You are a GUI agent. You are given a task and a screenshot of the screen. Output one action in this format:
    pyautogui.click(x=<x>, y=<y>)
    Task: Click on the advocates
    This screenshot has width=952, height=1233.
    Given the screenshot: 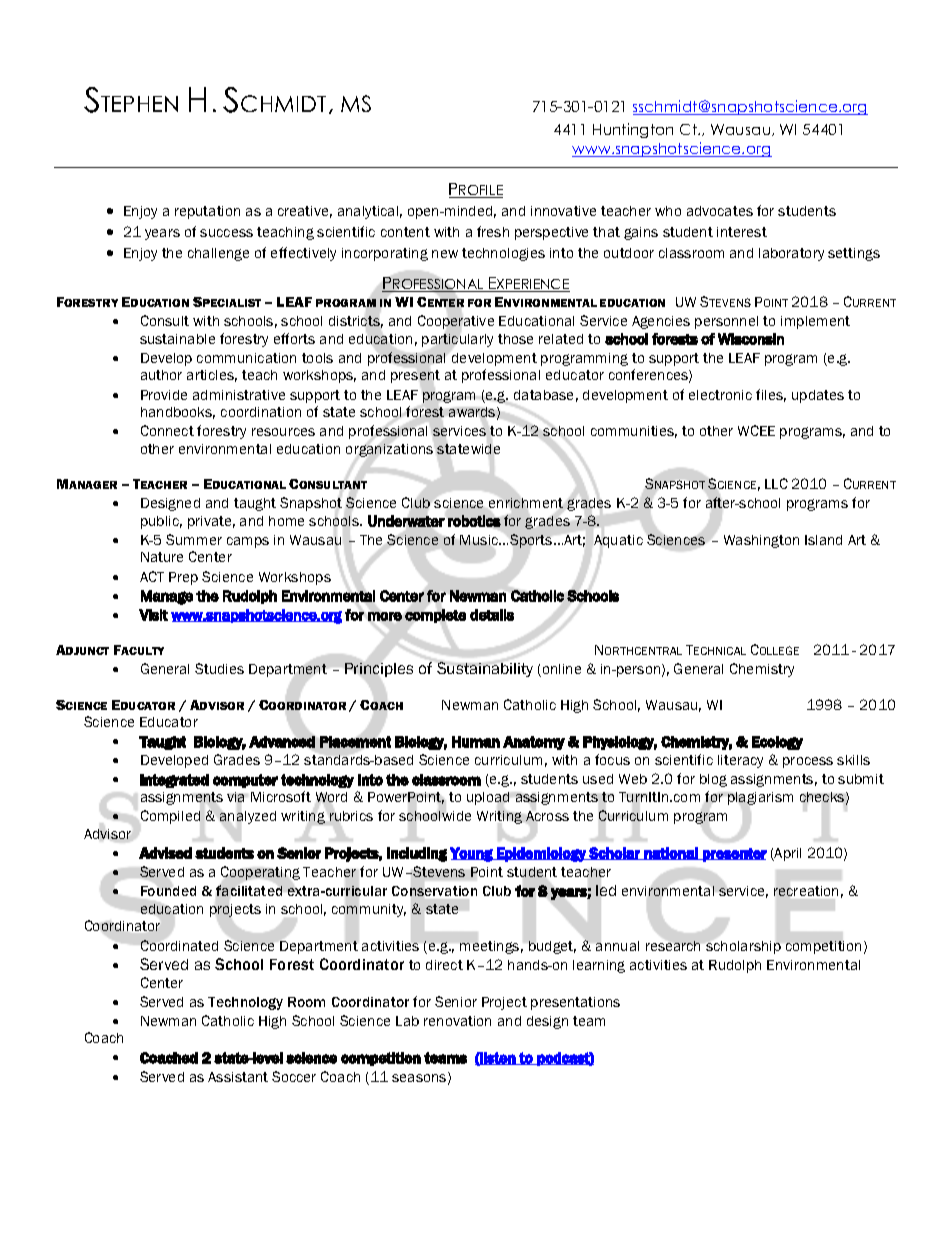 What is the action you would take?
    pyautogui.click(x=720, y=211)
